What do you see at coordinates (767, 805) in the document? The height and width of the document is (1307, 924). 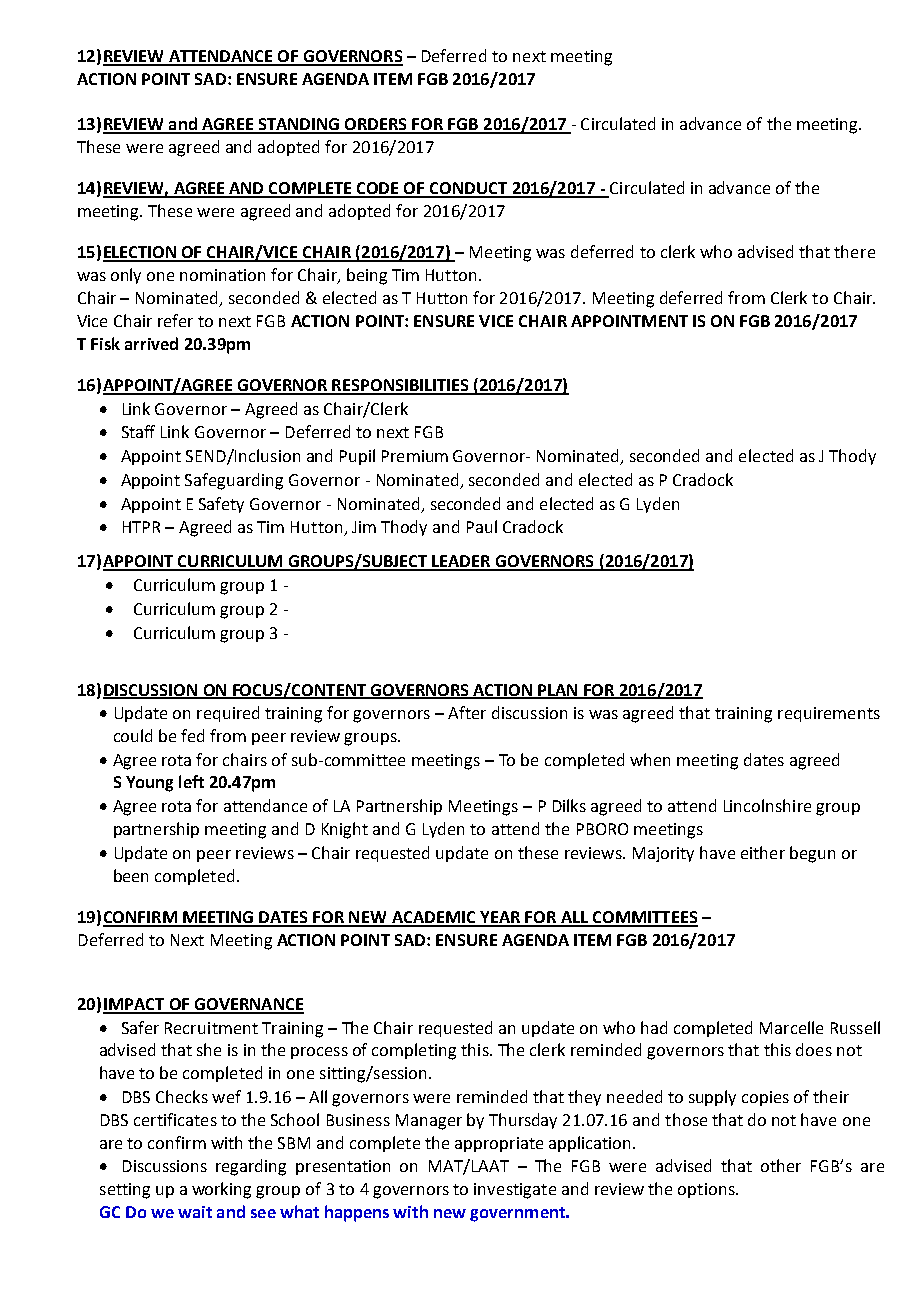 I see `Lincolnshire` at bounding box center [767, 805].
